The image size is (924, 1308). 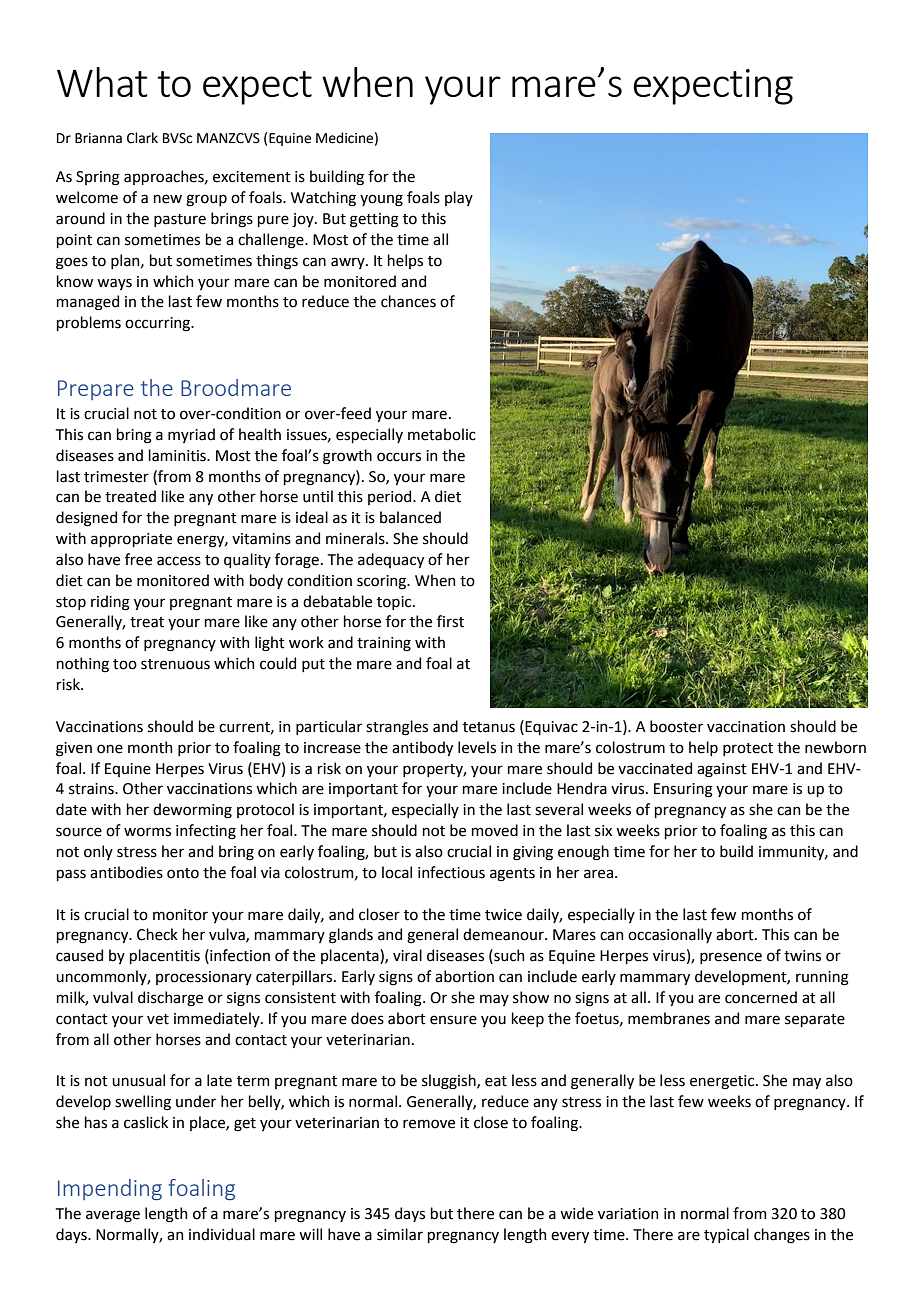 I want to click on Check, so click(x=157, y=934).
